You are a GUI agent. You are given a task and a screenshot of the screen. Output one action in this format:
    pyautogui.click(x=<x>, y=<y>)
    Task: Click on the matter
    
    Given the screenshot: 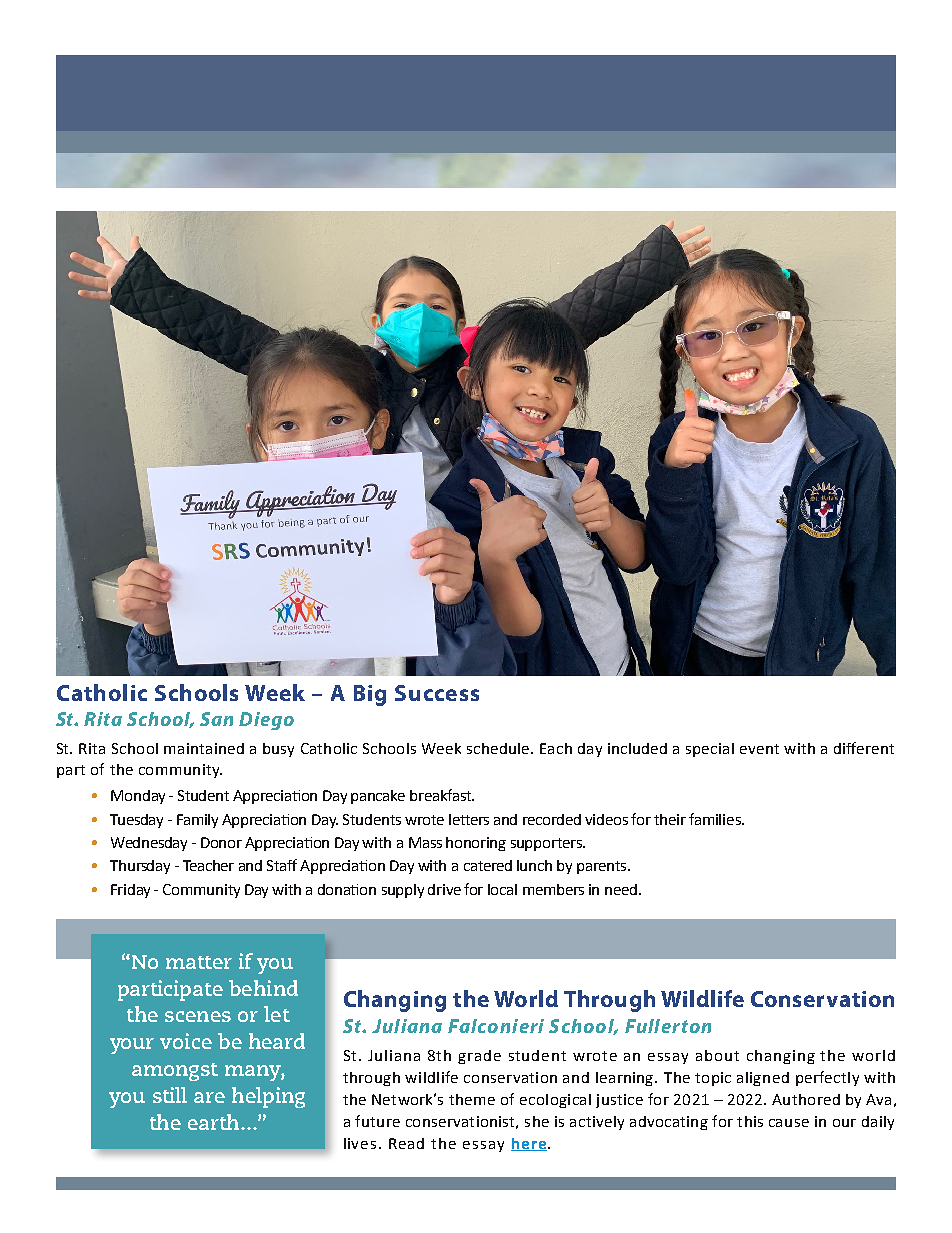 What is the action you would take?
    pyautogui.click(x=199, y=962)
